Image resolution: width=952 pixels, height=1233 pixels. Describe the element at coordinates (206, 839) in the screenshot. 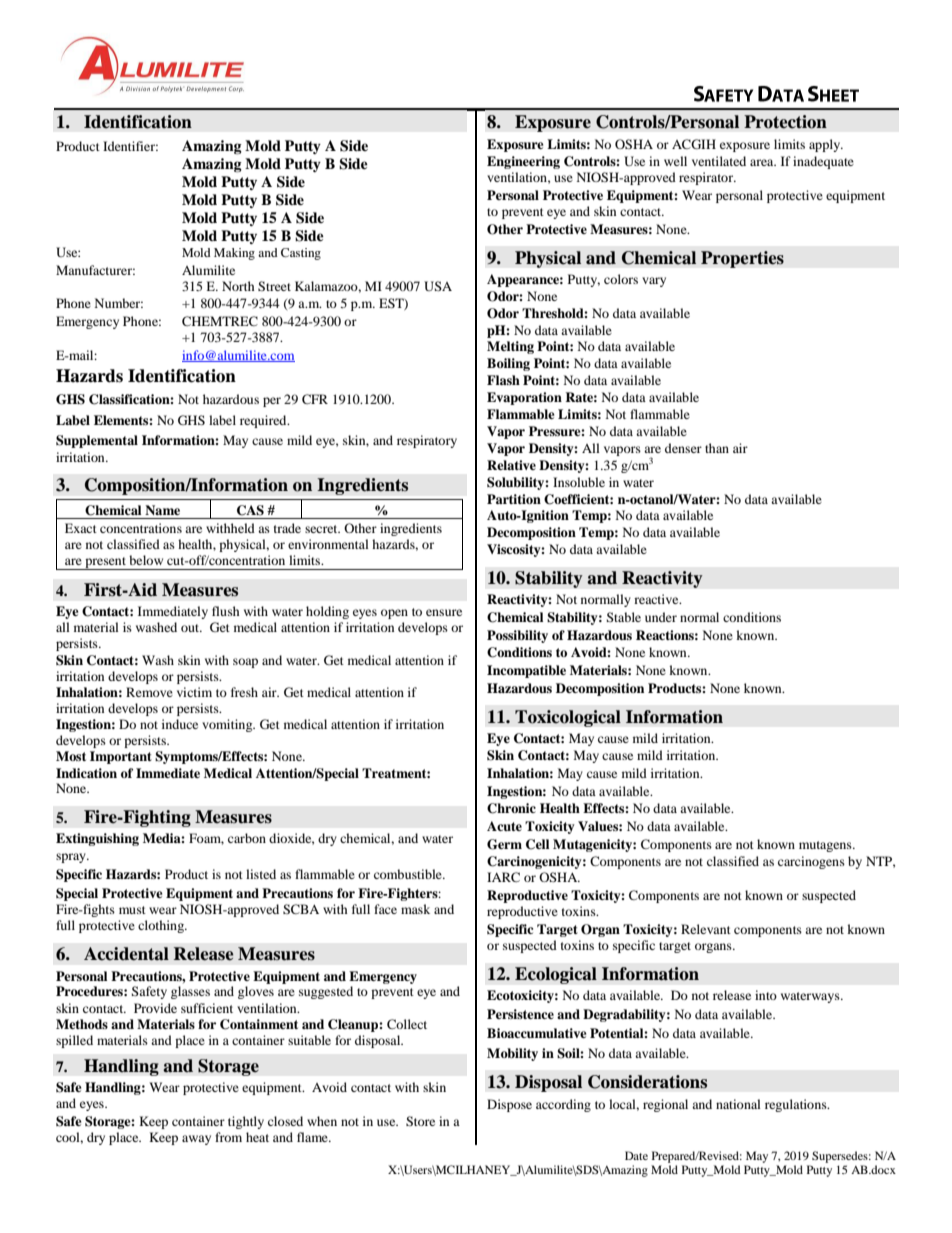

I see `Foam` at that location.
